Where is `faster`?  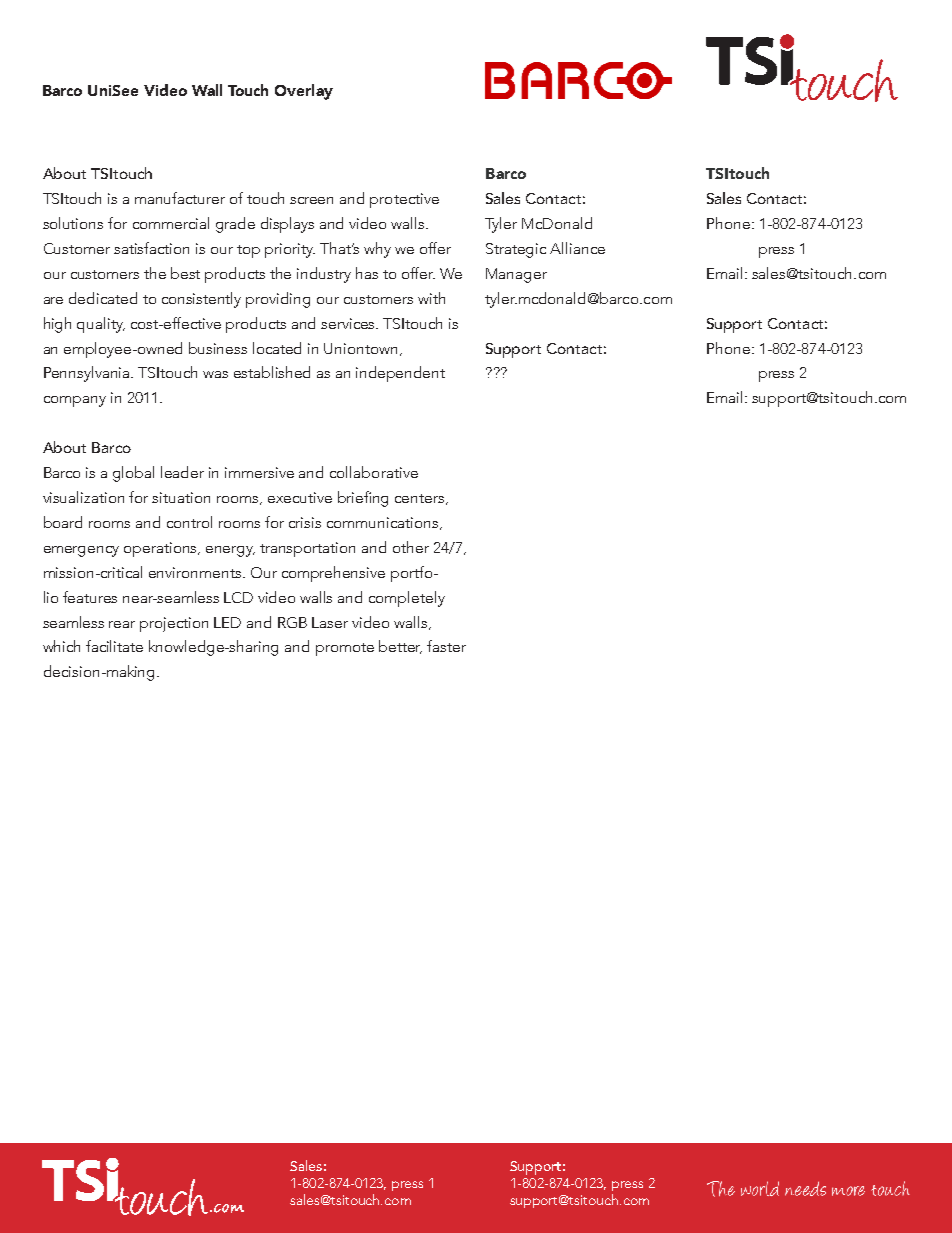
faster is located at coordinates (446, 646).
